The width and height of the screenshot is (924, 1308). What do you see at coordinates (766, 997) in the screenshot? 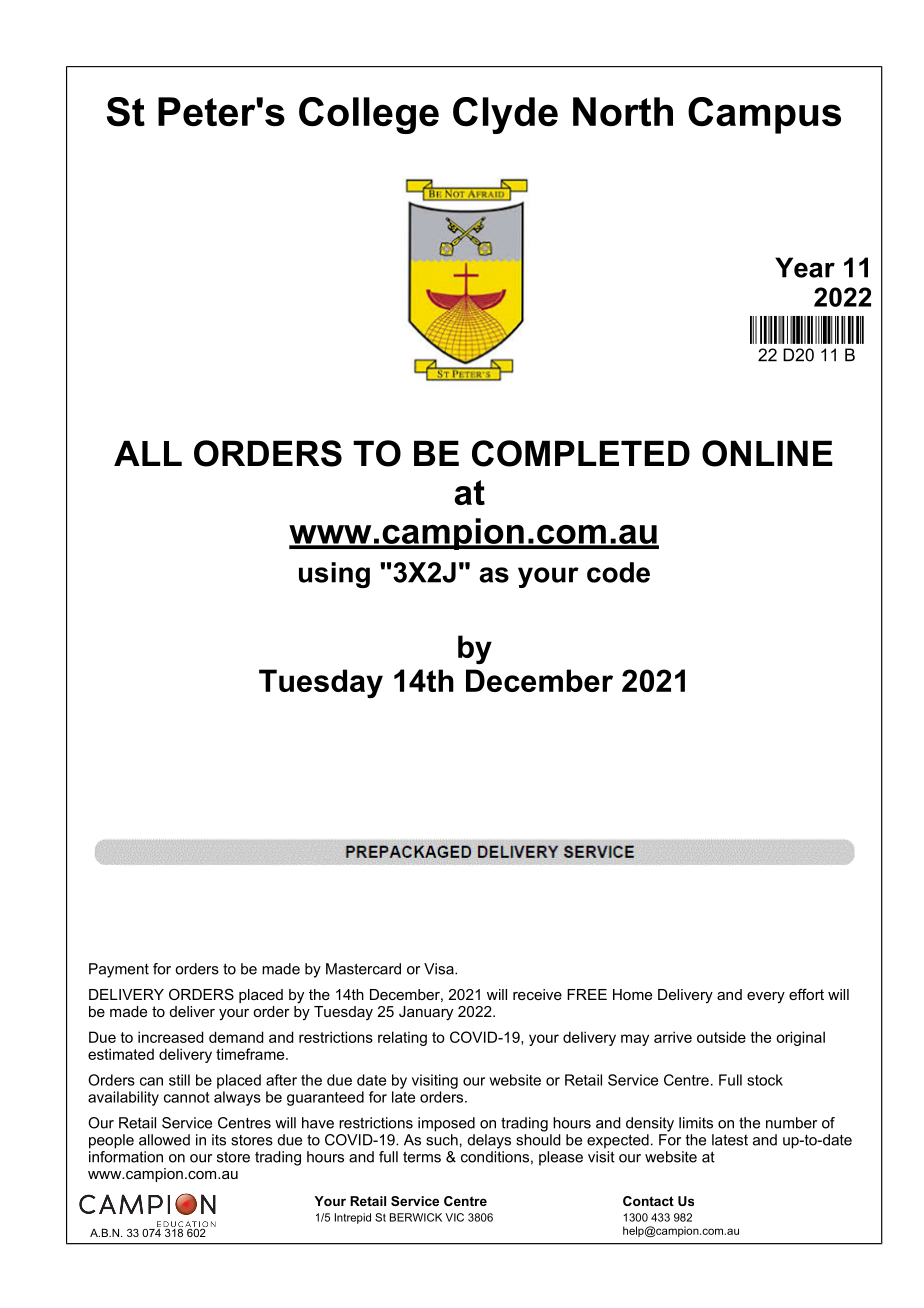
I see `every` at bounding box center [766, 997].
